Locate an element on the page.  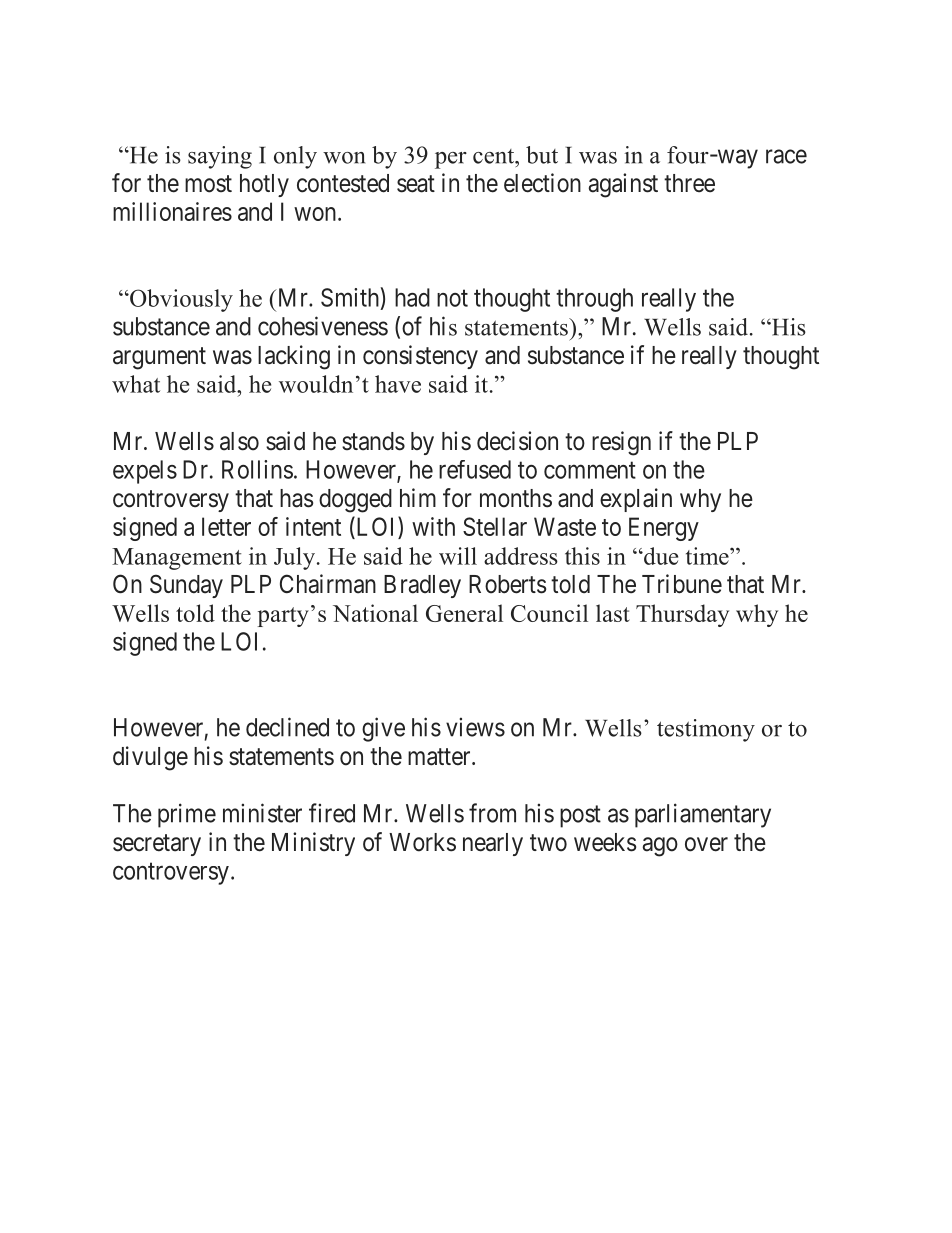
most is located at coordinates (208, 184).
